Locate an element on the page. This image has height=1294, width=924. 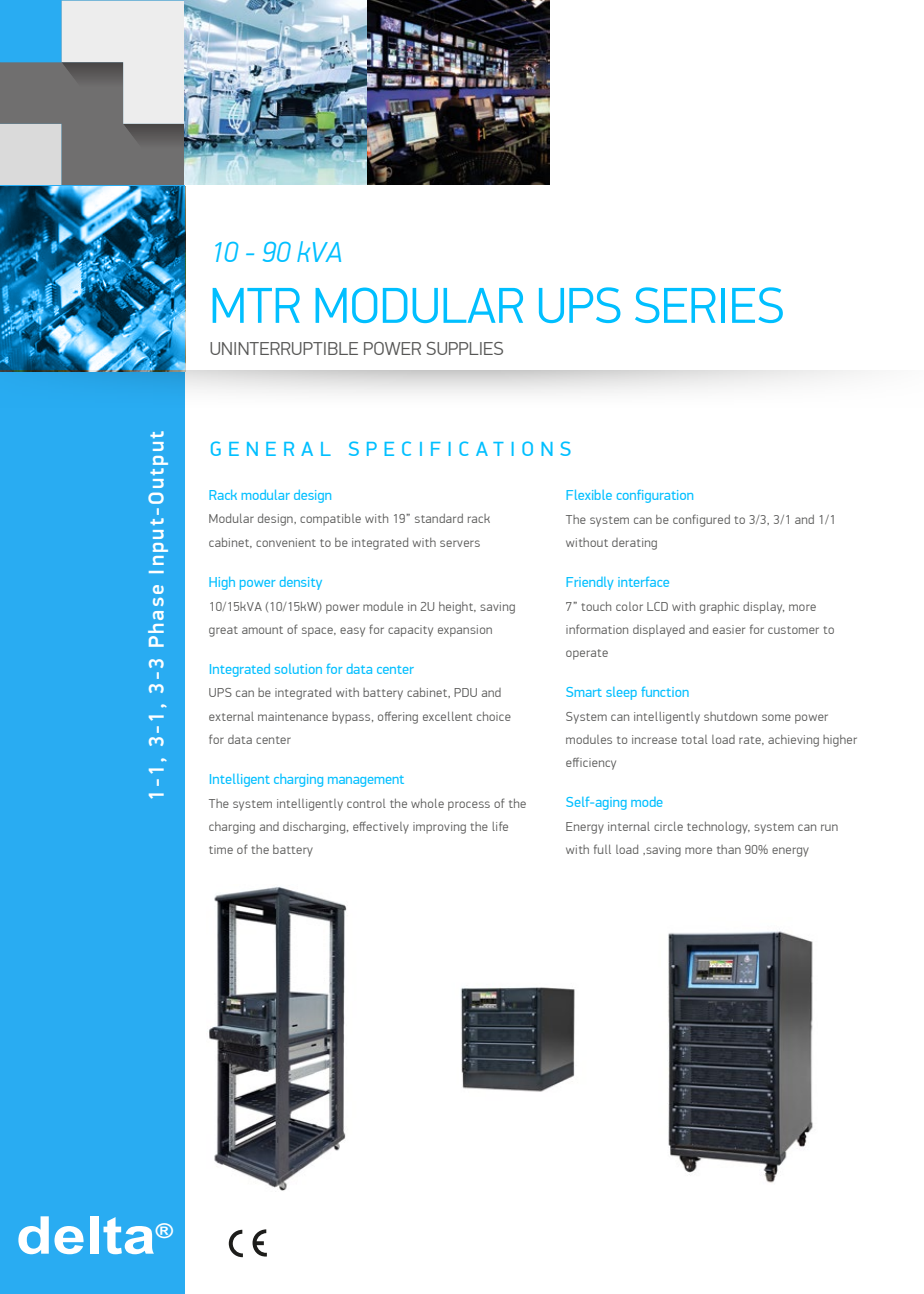
life is located at coordinates (500, 826).
